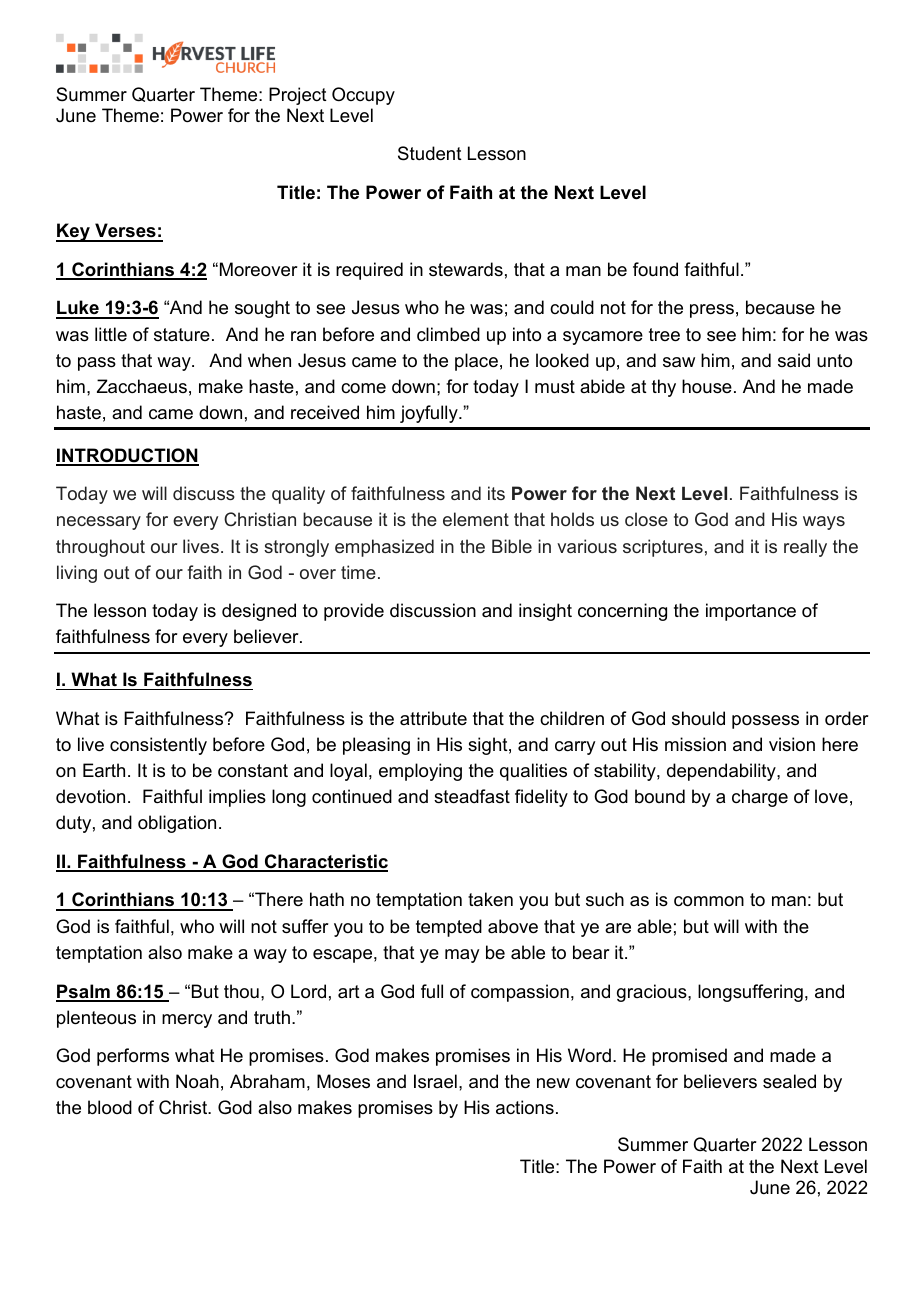 The width and height of the screenshot is (924, 1309). Describe the element at coordinates (655, 269) in the screenshot. I see `found` at that location.
